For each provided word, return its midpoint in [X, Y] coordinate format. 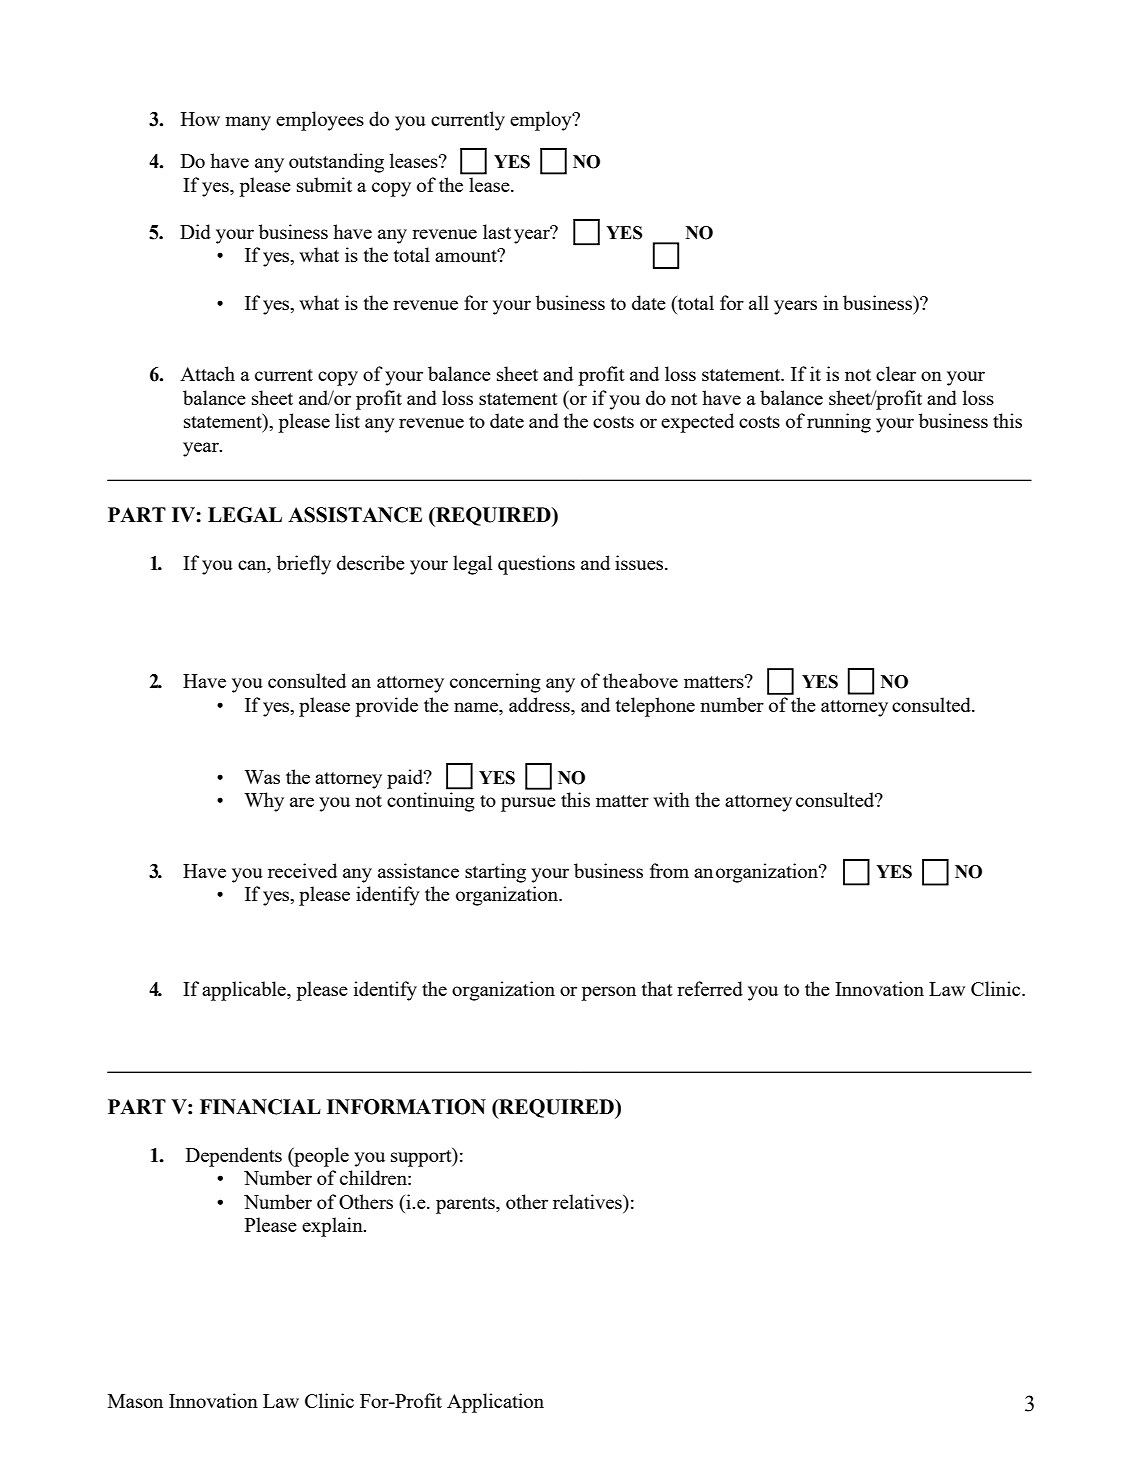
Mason [135, 1401]
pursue [528, 804]
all [759, 302]
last [497, 231]
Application [495, 1403]
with [671, 799]
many [248, 123]
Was [262, 777]
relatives [588, 1201]
